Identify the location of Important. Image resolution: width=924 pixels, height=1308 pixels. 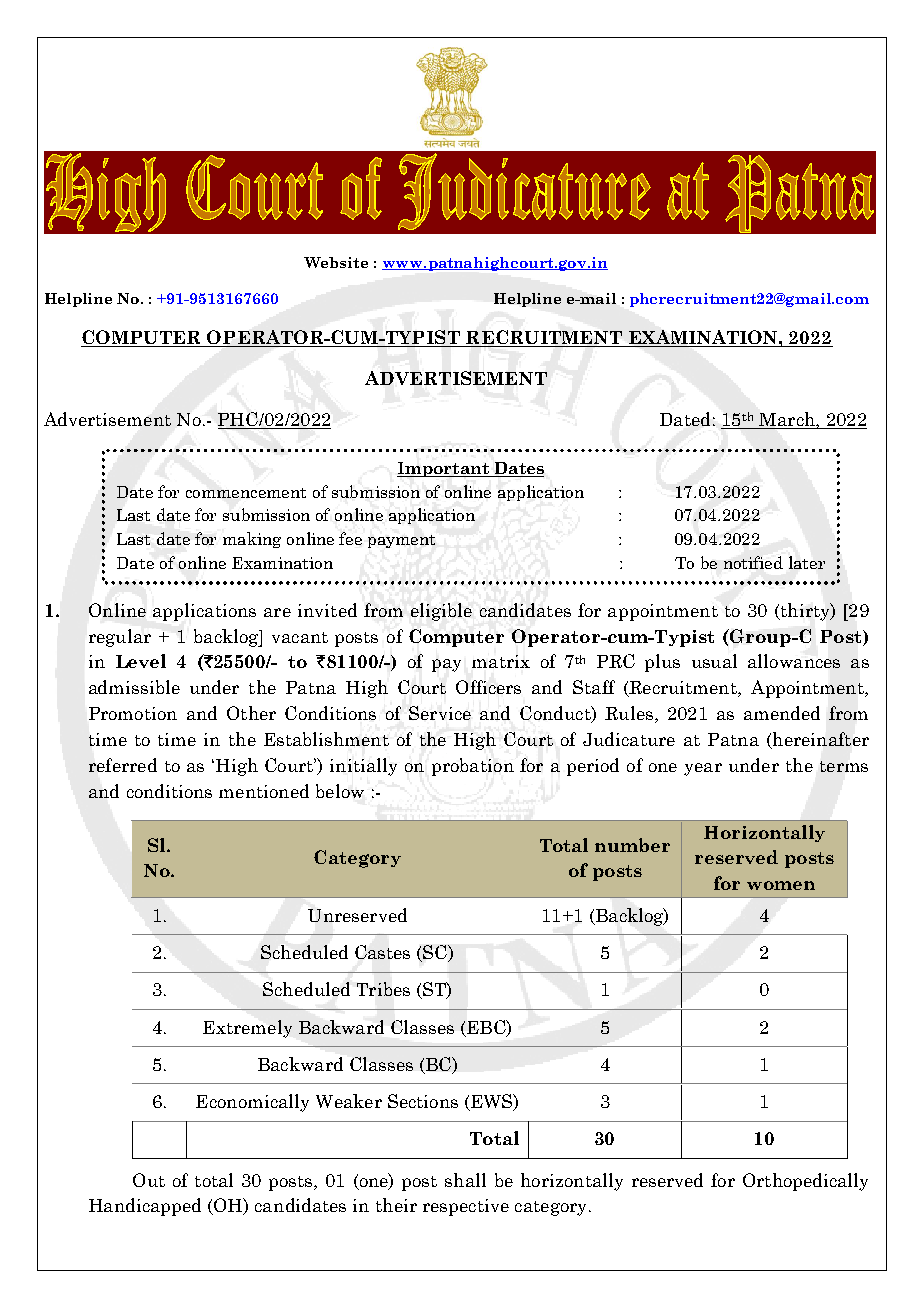
(444, 469).
